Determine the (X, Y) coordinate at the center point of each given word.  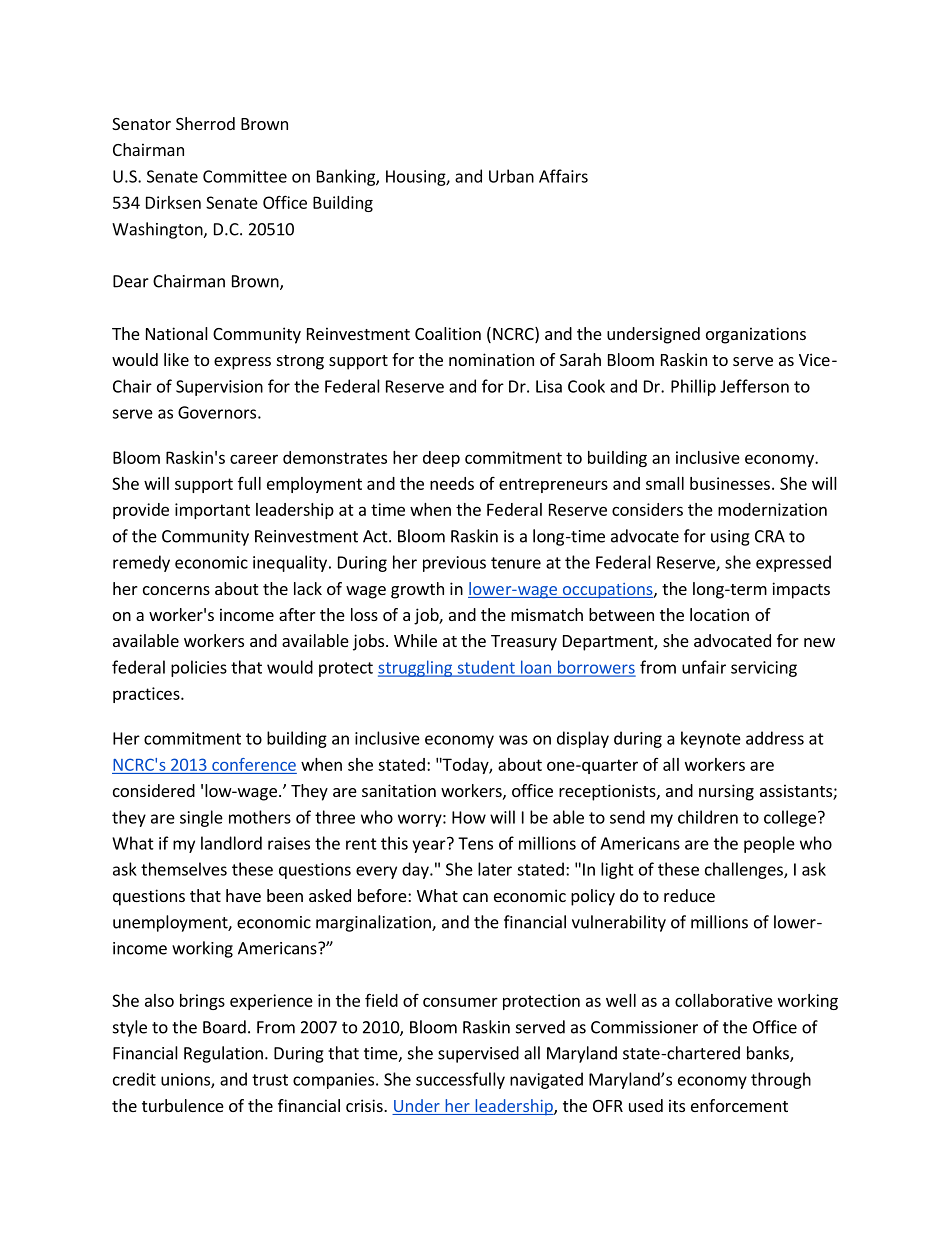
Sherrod (205, 123)
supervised (478, 1054)
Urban (511, 176)
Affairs (563, 176)
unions (186, 1080)
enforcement (739, 1105)
